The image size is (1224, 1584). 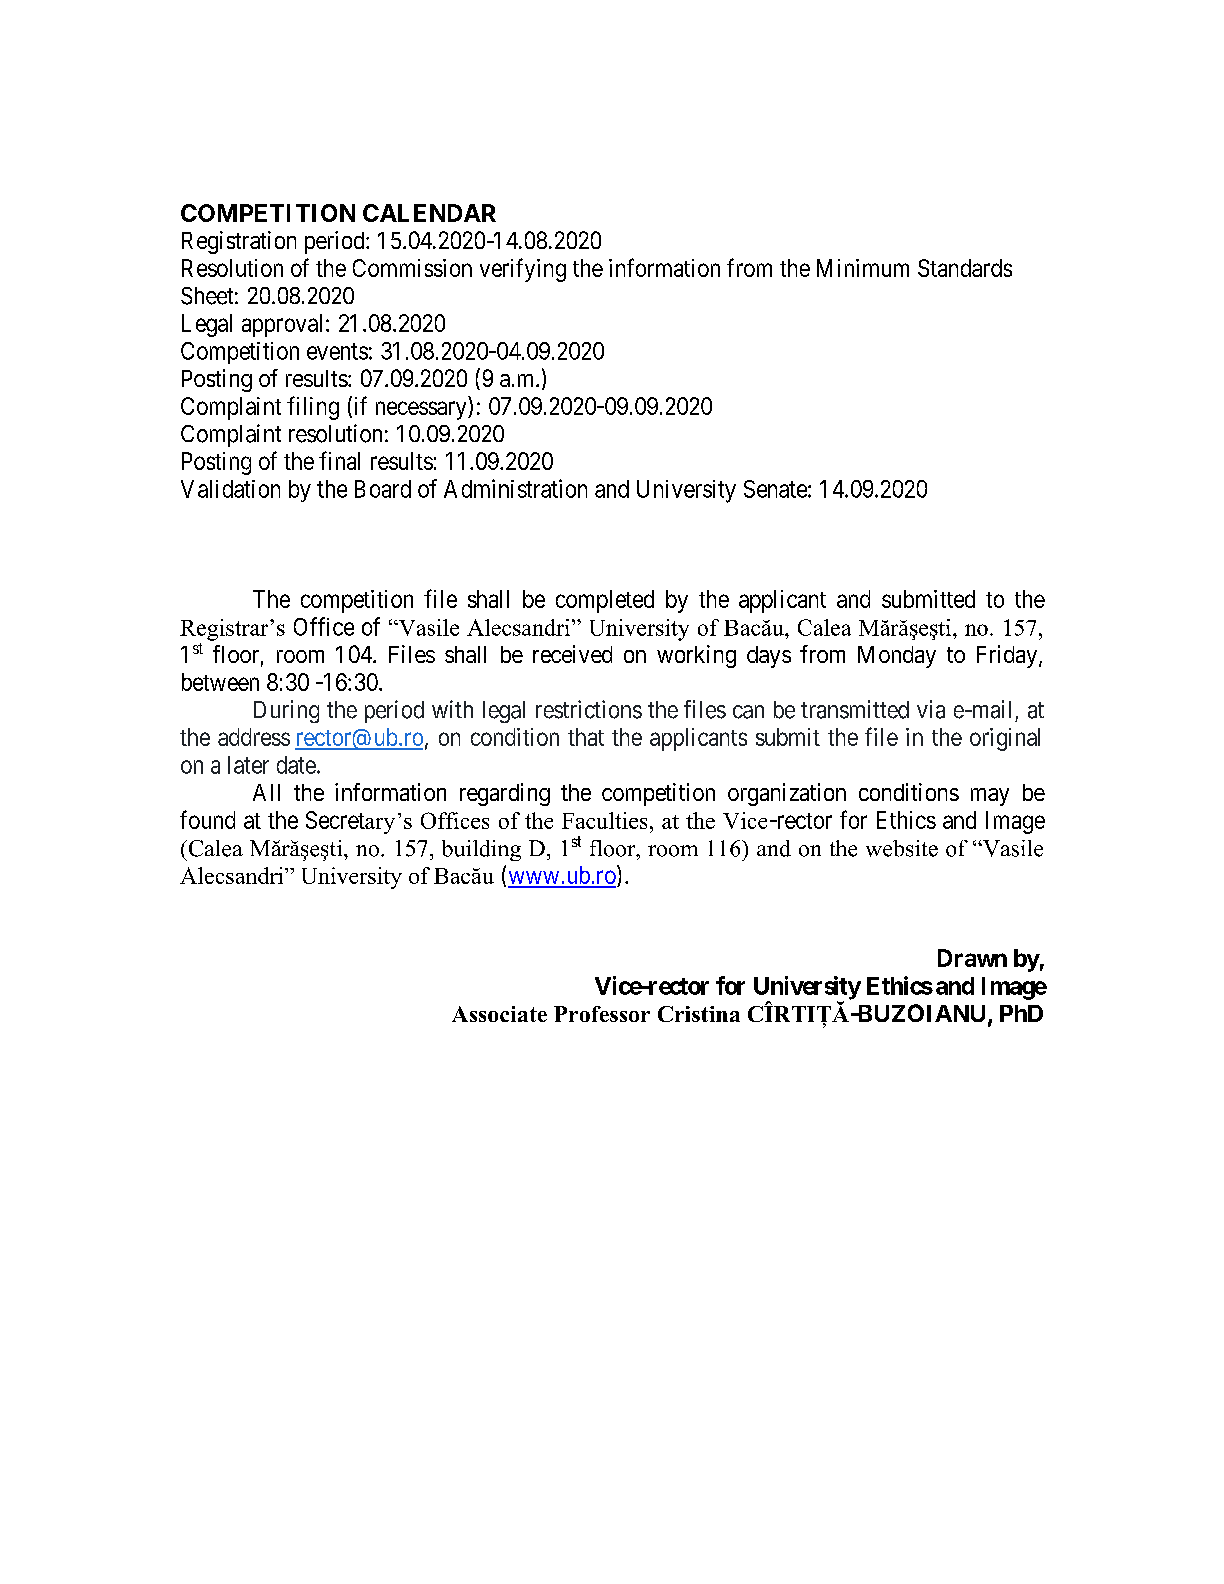 I want to click on completed, so click(x=605, y=601).
